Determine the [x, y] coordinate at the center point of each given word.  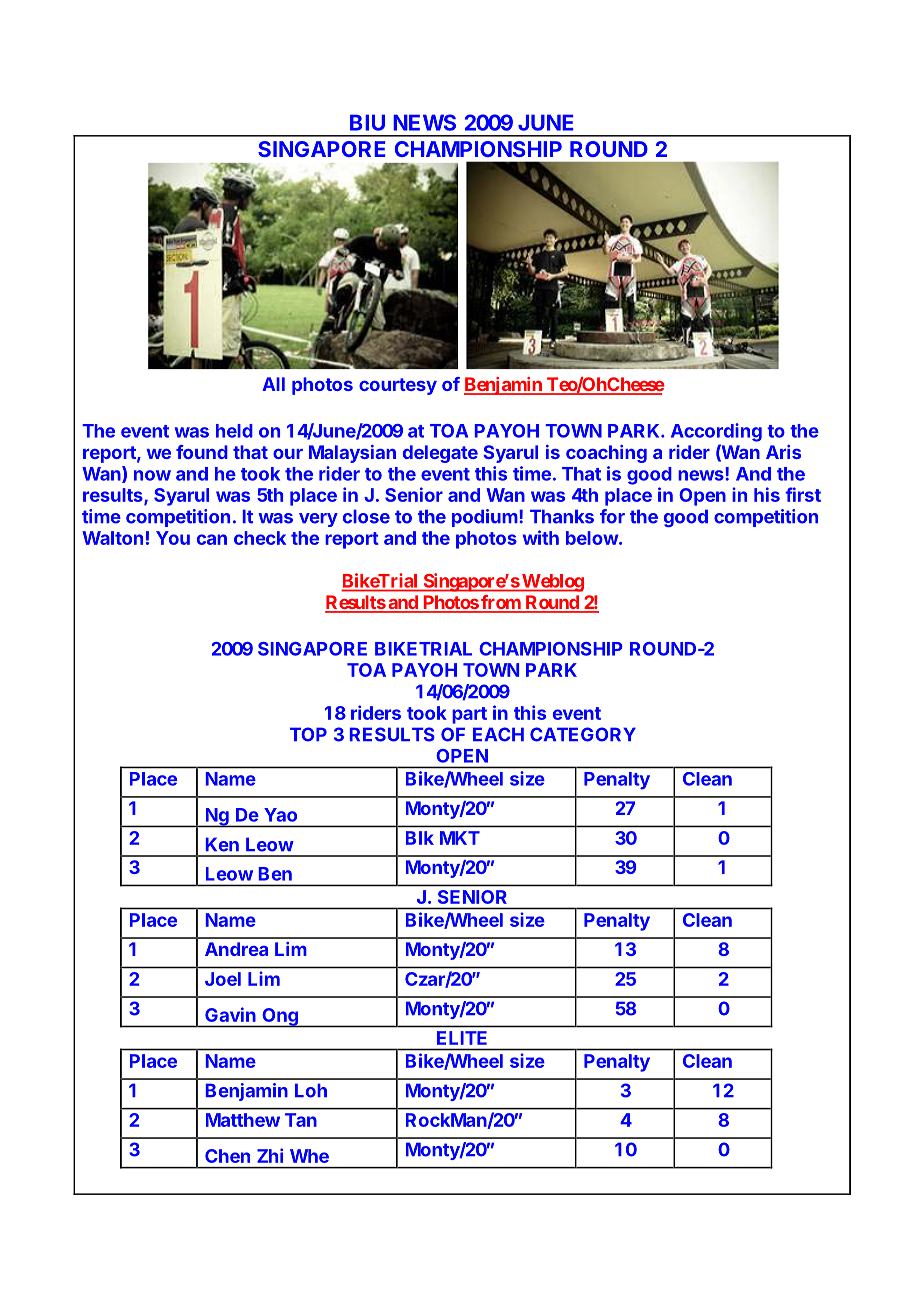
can [212, 539]
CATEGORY [583, 734]
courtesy [398, 386]
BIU [367, 122]
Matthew [243, 1120]
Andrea [236, 949]
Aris [783, 452]
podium [485, 518]
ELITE [462, 1038]
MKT [460, 838]
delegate [440, 454]
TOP [308, 734]
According [716, 432]
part [469, 715]
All [273, 384]
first [803, 494]
